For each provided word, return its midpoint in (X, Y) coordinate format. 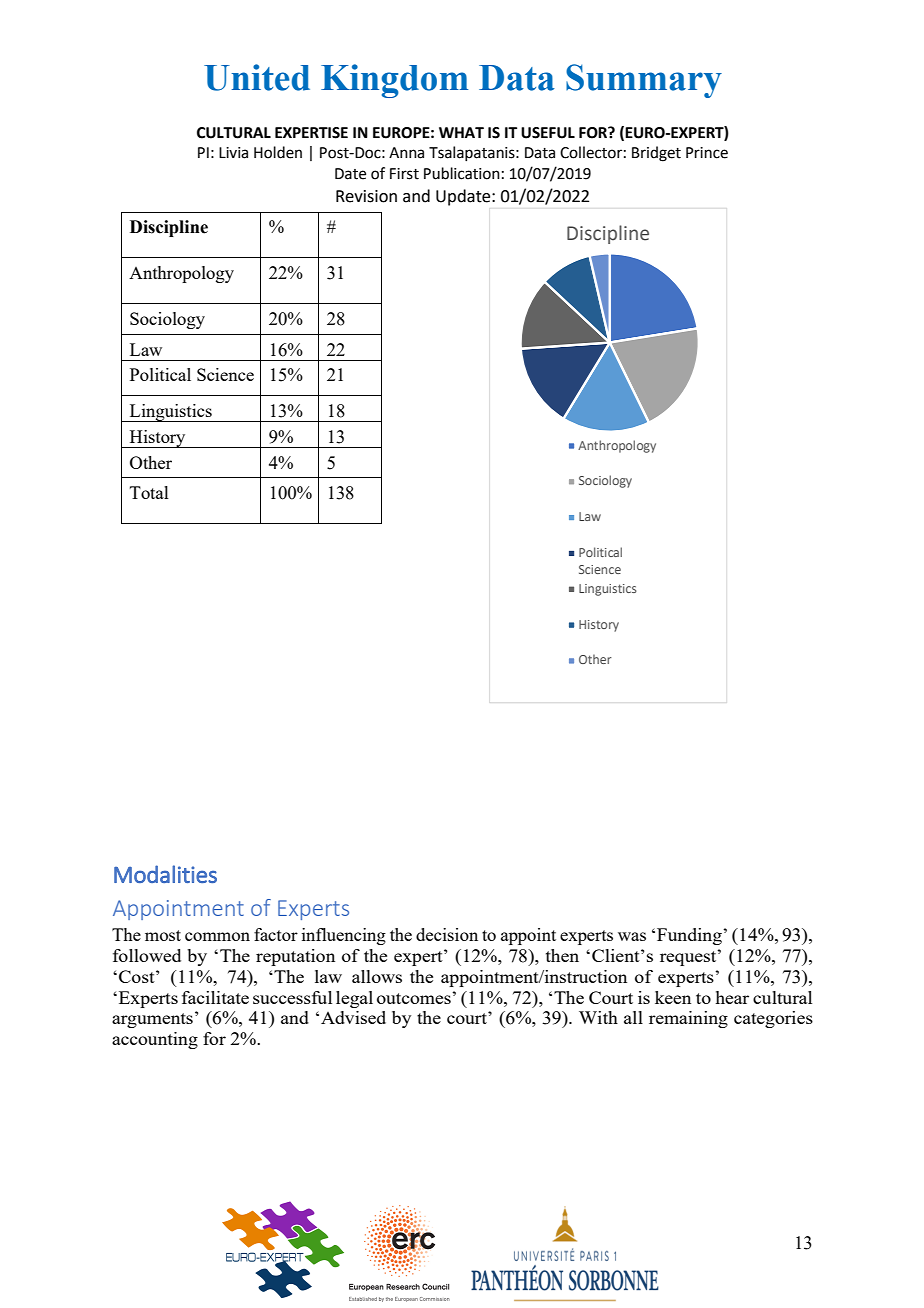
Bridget (656, 154)
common (217, 936)
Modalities (165, 874)
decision (447, 934)
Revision (366, 196)
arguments (152, 1020)
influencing (344, 936)
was (632, 936)
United (257, 77)
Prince (707, 153)
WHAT (461, 132)
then (562, 955)
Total (149, 492)
